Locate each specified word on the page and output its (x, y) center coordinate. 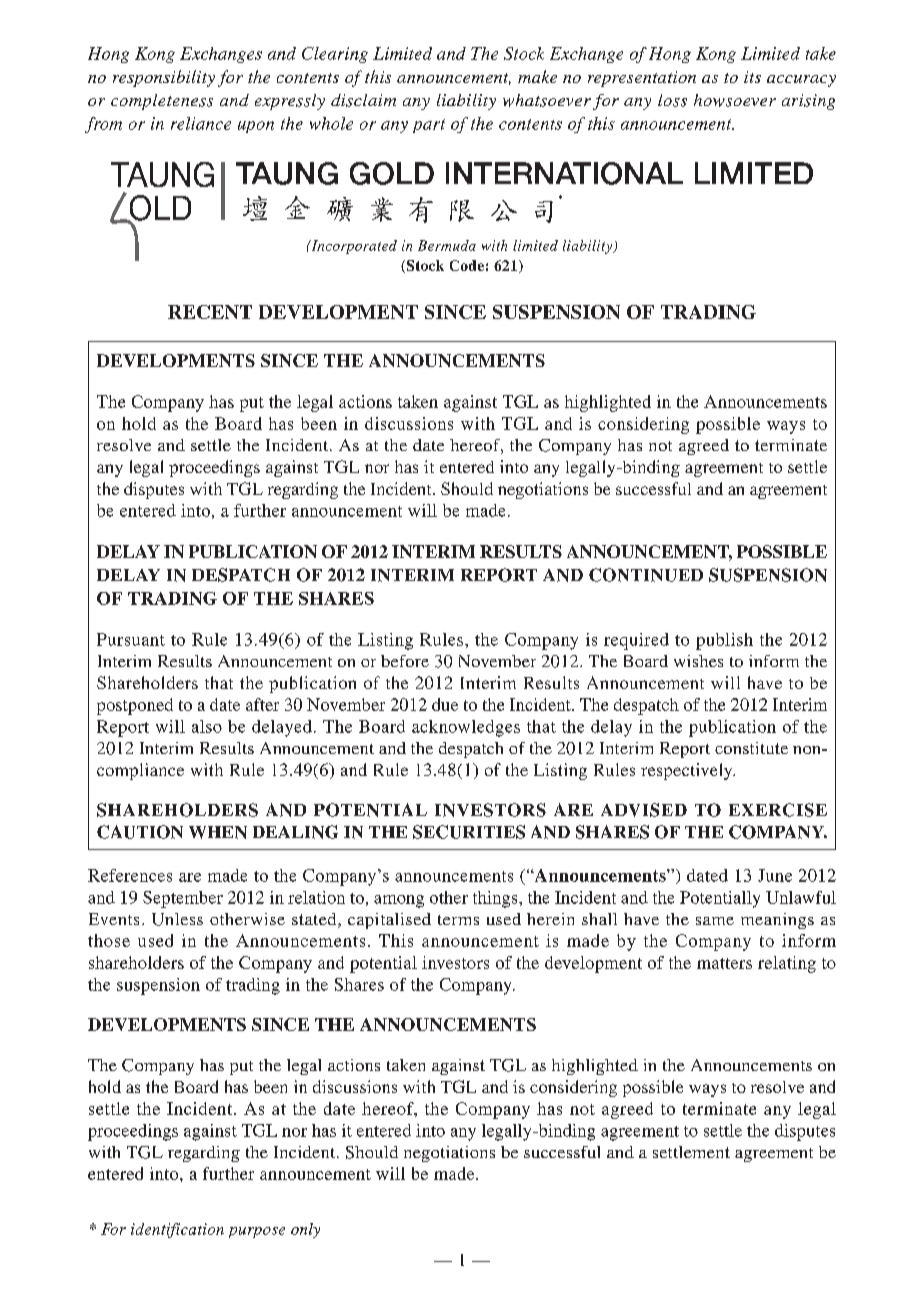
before (405, 661)
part (429, 126)
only (305, 1230)
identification (177, 1230)
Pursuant (131, 639)
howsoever (735, 100)
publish (724, 641)
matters (724, 963)
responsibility (164, 78)
